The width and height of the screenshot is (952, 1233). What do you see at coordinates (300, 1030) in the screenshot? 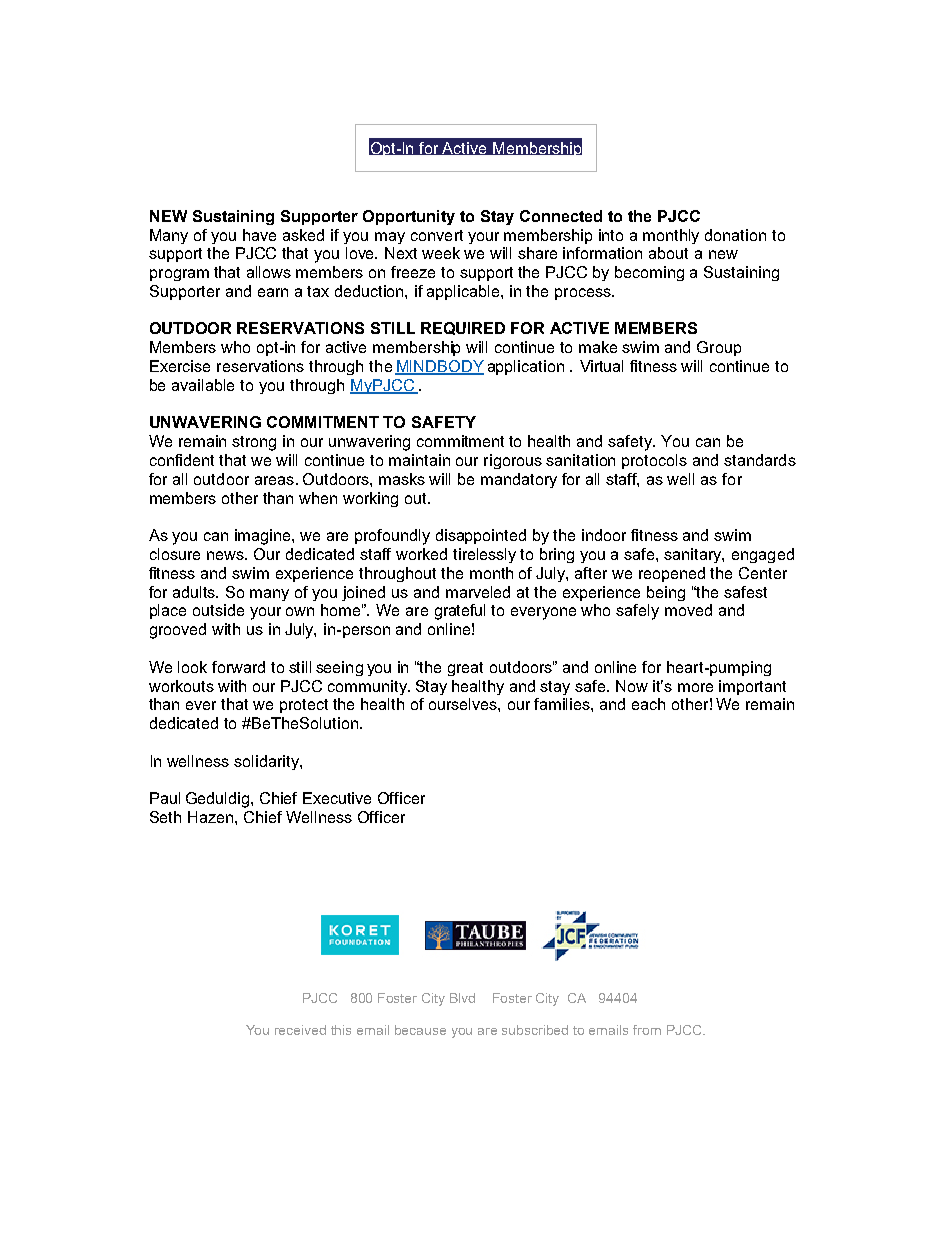
I see `received` at bounding box center [300, 1030].
